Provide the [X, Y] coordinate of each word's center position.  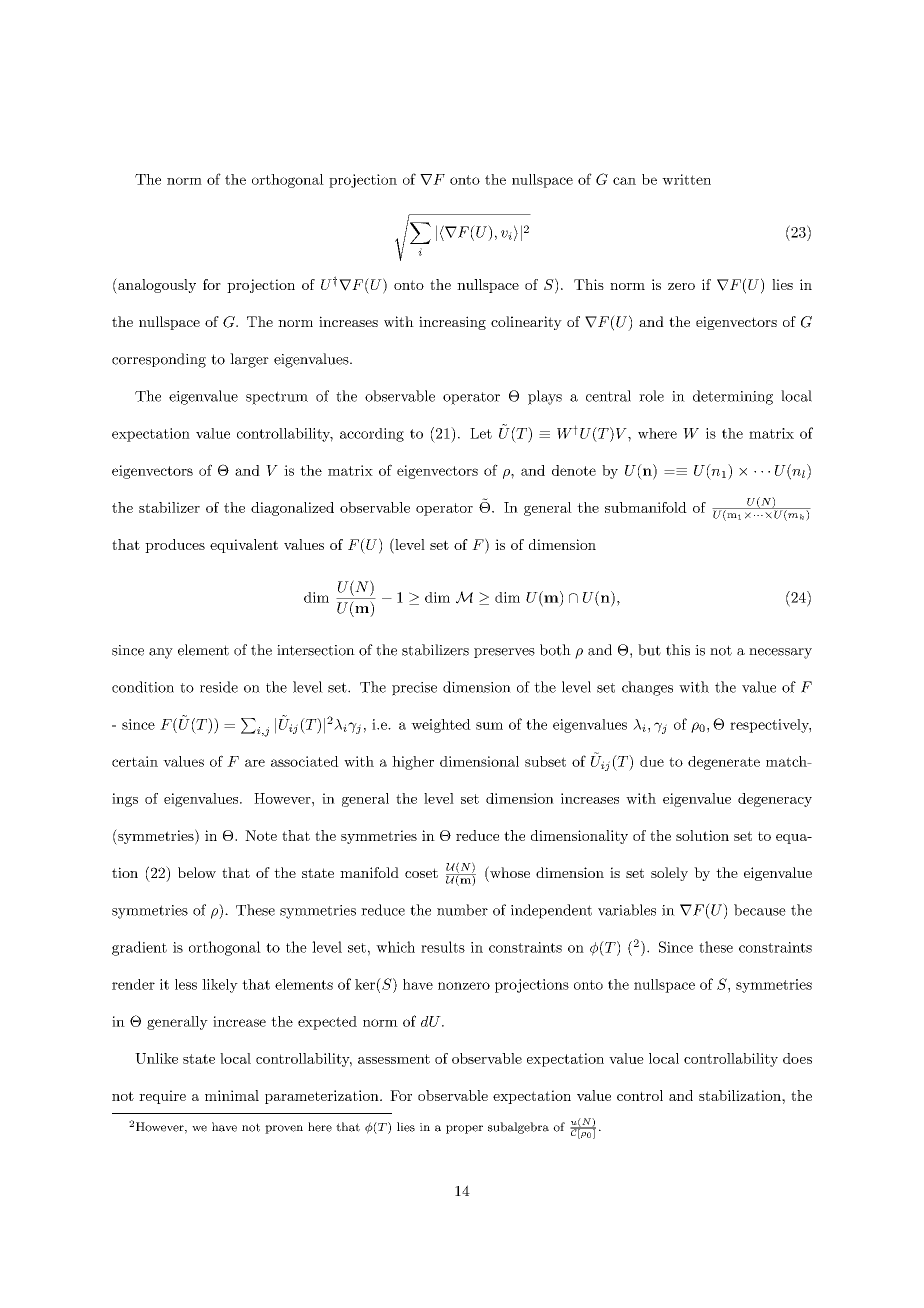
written [686, 179]
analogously [156, 286]
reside [219, 687]
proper [464, 1129]
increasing [452, 323]
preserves [504, 653]
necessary [780, 653]
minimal [232, 1095]
